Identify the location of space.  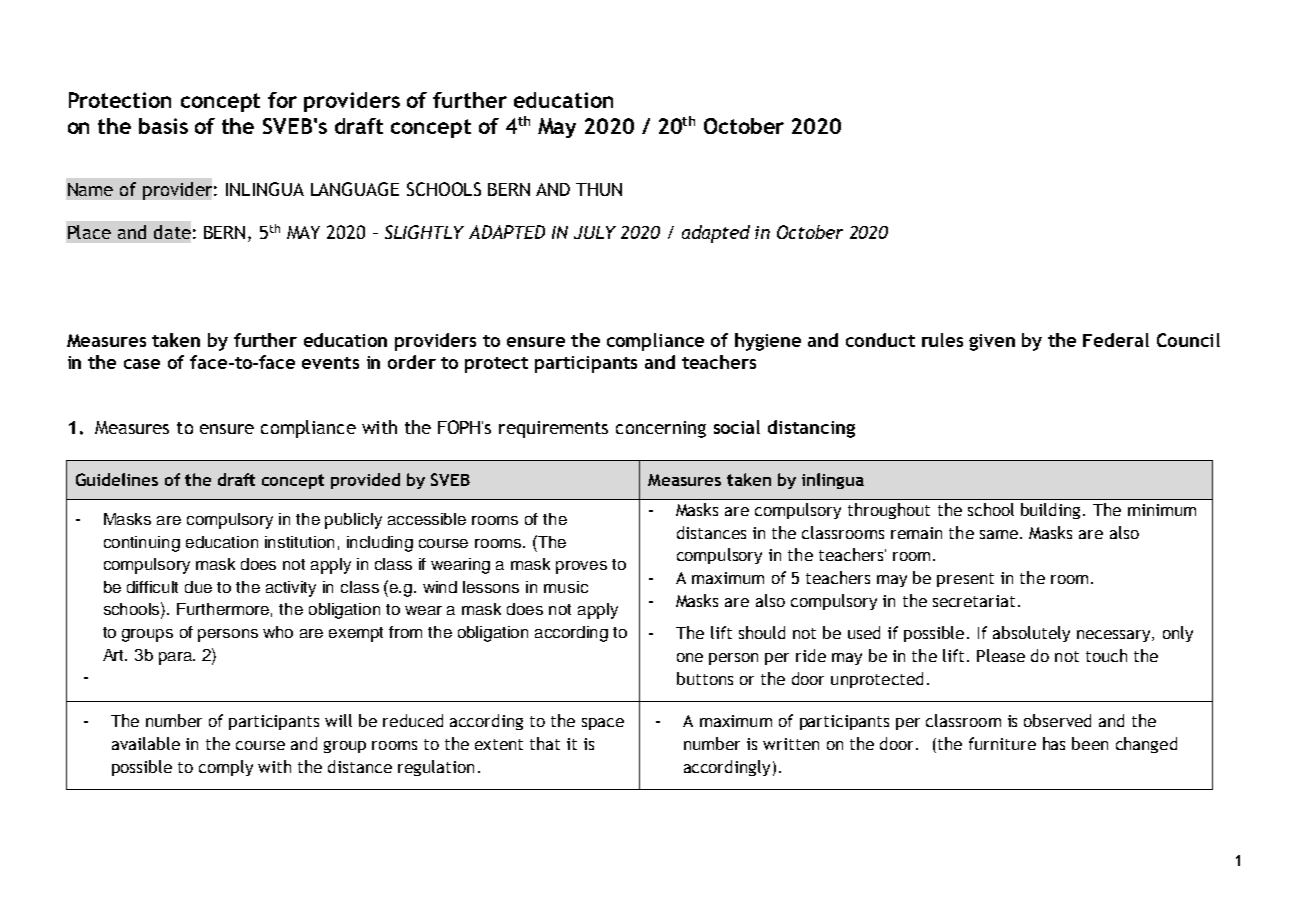
(603, 724).
